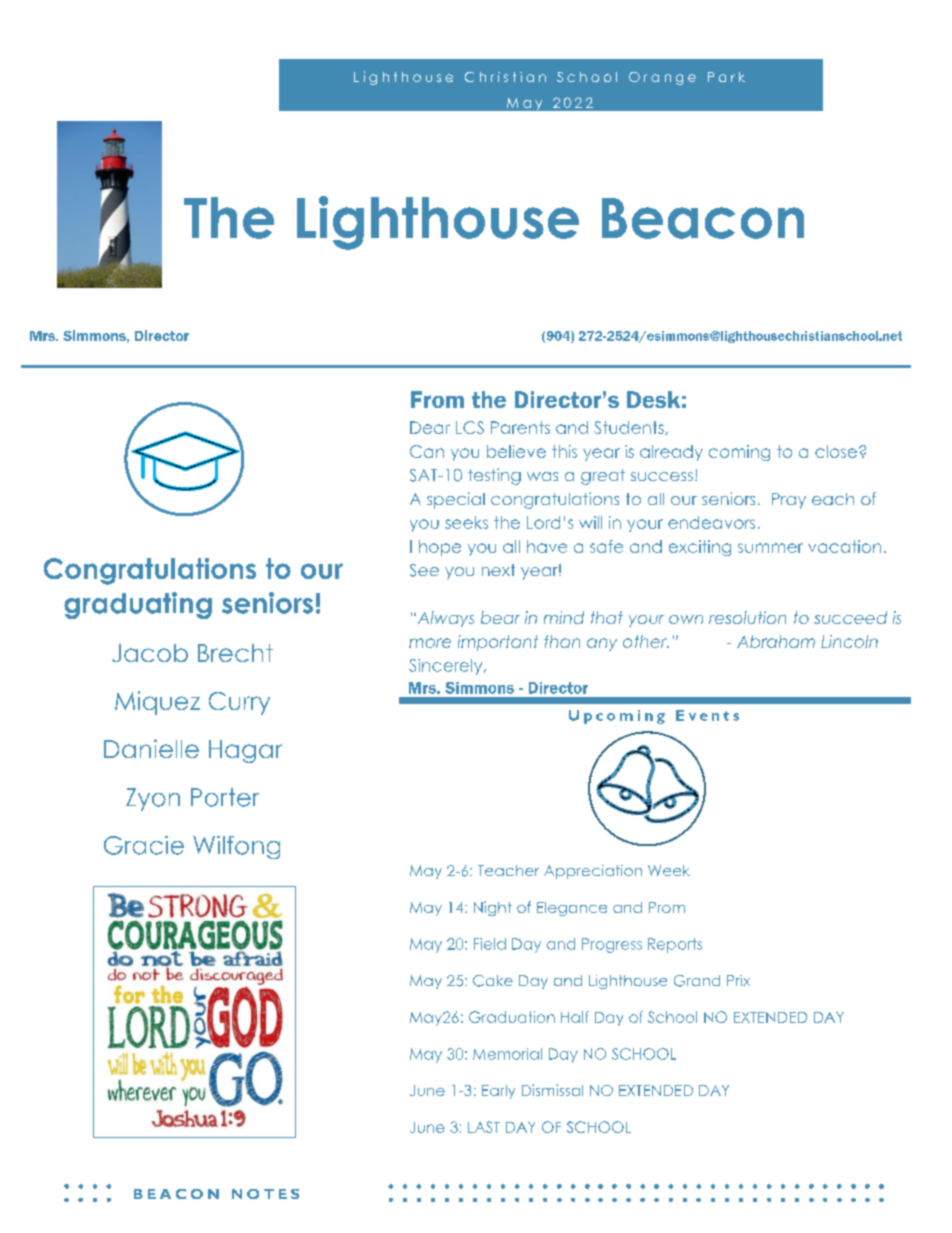 The width and height of the screenshot is (952, 1233). I want to click on Dear, so click(430, 427).
